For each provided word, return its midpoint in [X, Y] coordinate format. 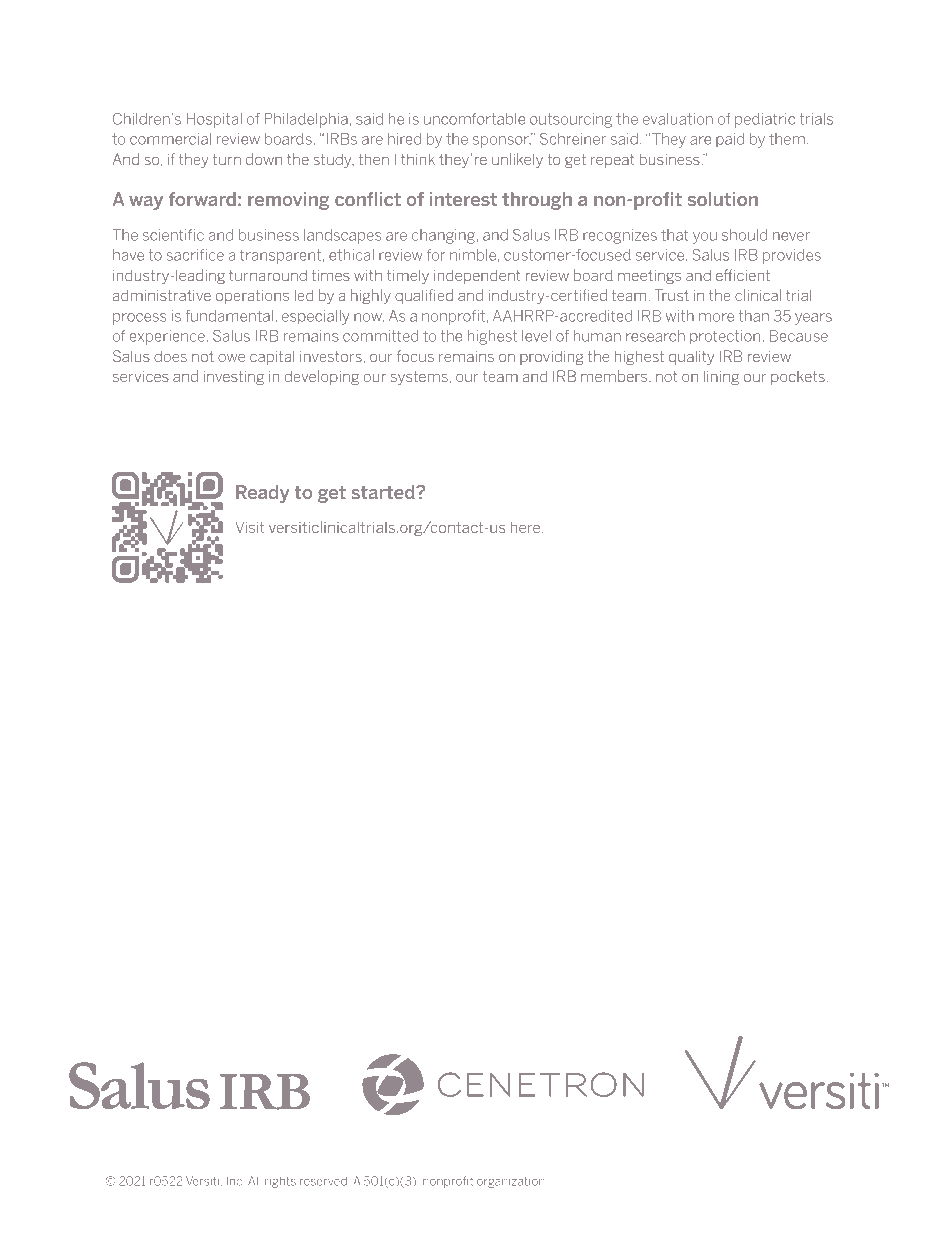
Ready [262, 494]
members [615, 376]
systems [419, 378]
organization [511, 1182]
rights [280, 1182]
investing [234, 378]
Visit [250, 527]
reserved [323, 1181]
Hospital [214, 120]
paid [730, 140]
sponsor [502, 142]
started [384, 492]
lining [721, 377]
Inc [234, 1181]
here [525, 527]
